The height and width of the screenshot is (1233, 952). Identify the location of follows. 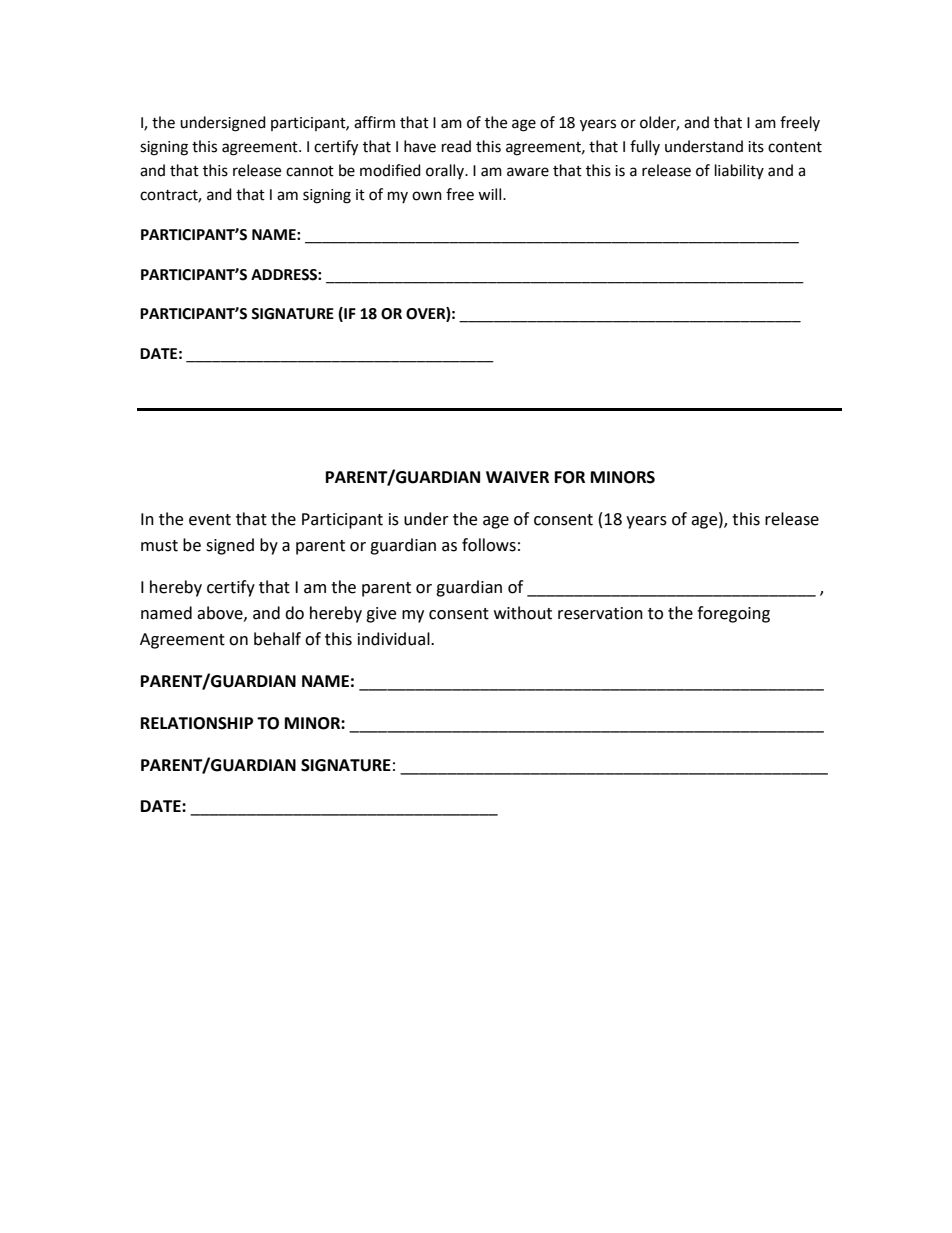
(489, 545).
